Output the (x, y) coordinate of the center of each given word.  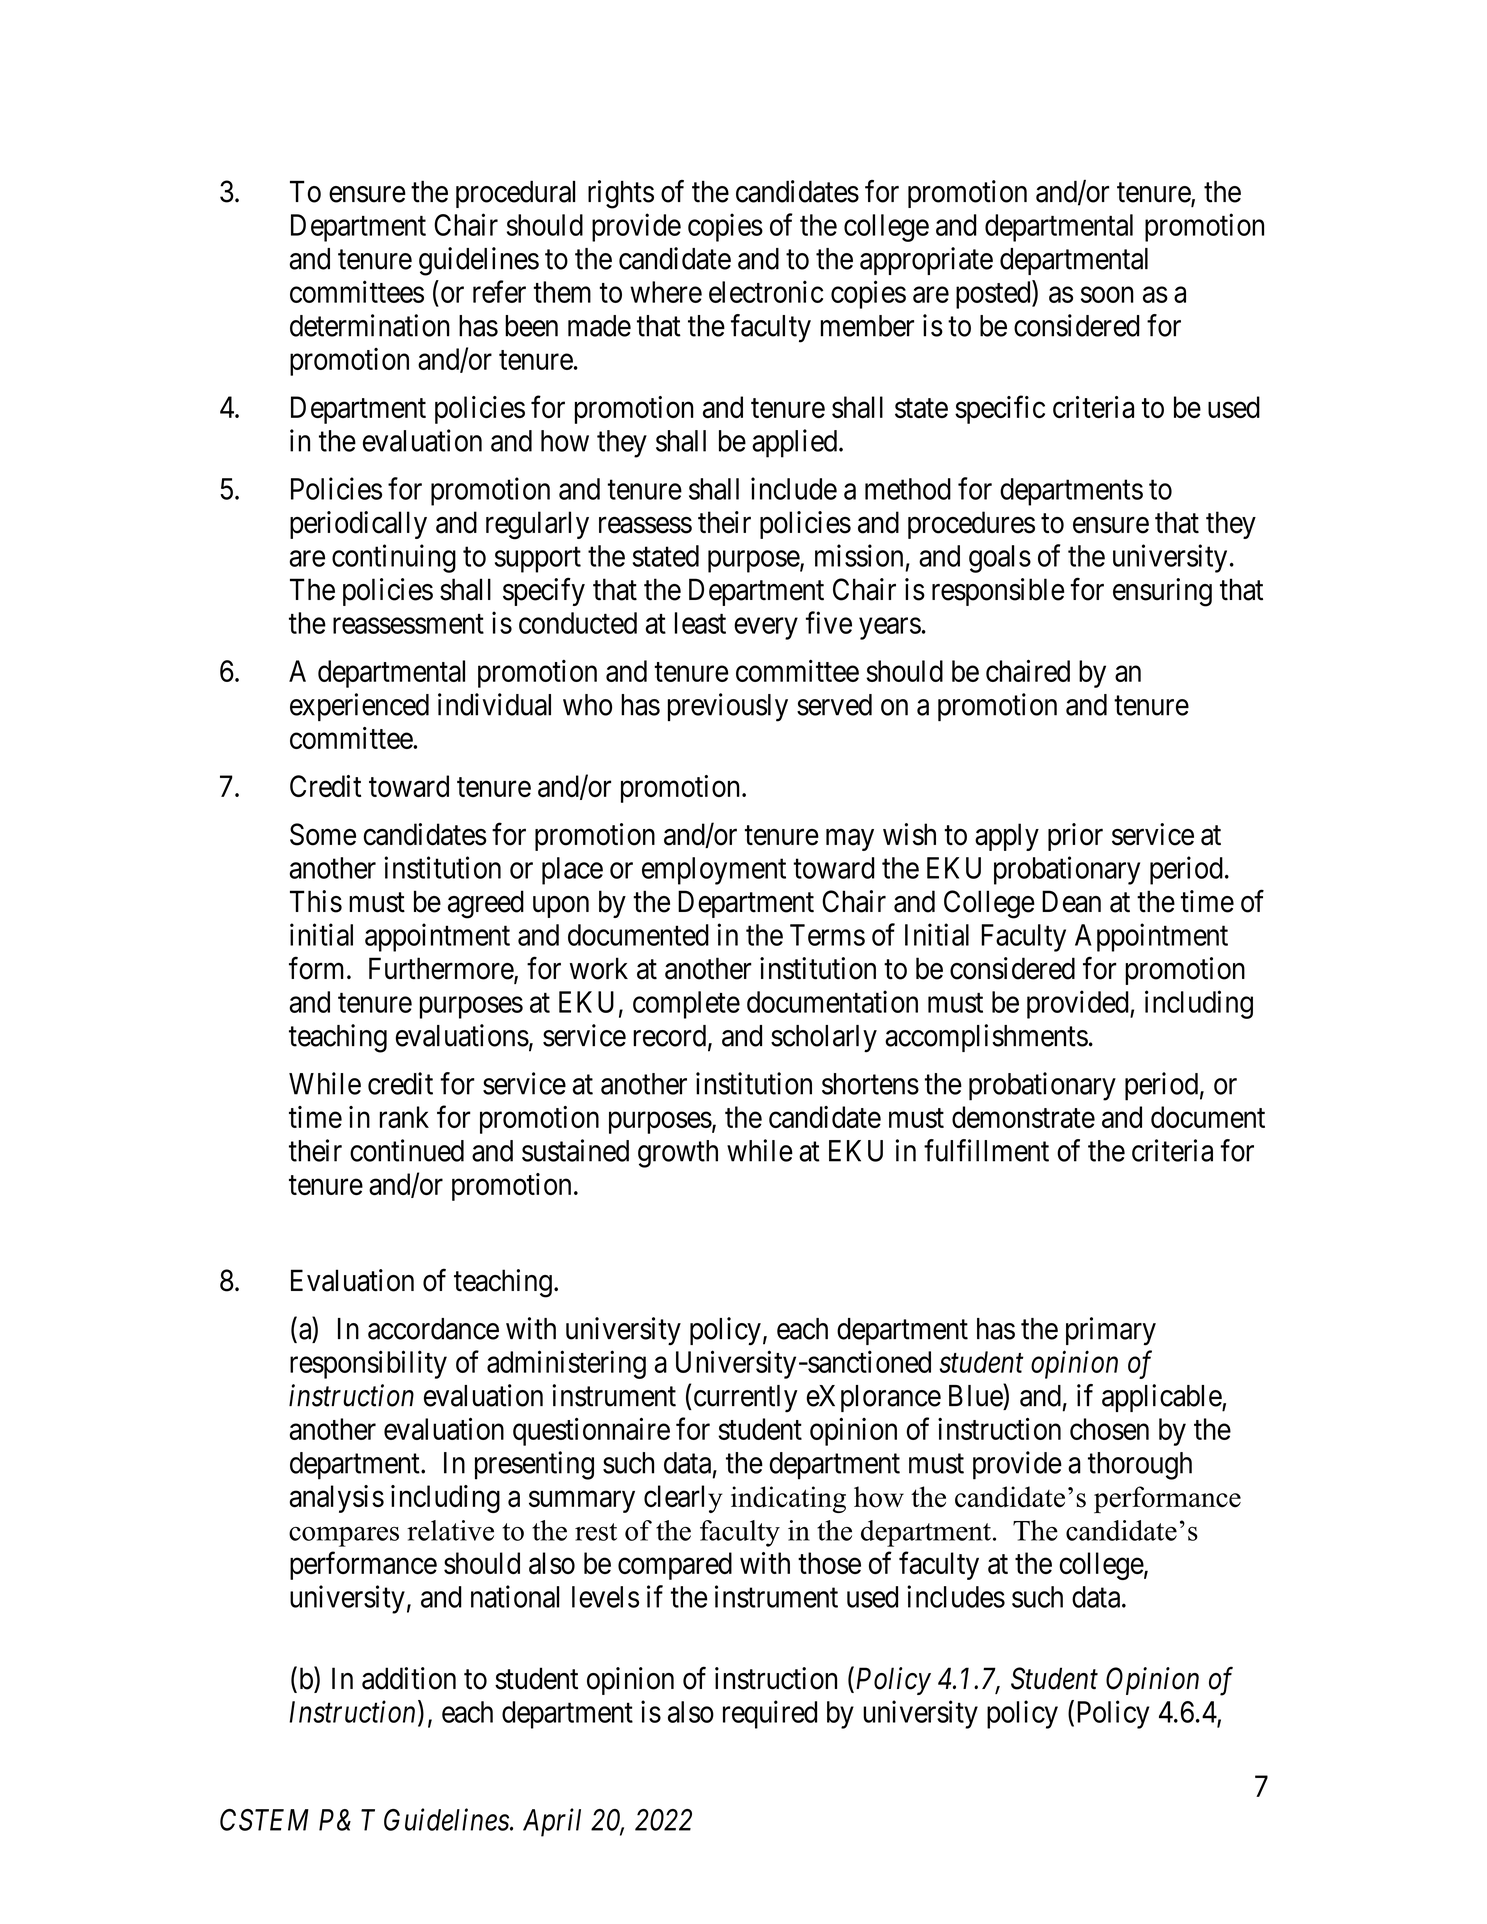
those (829, 1563)
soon (1107, 295)
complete (686, 1005)
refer (499, 291)
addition (409, 1678)
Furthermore (442, 969)
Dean (1071, 901)
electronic (766, 291)
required (770, 1714)
